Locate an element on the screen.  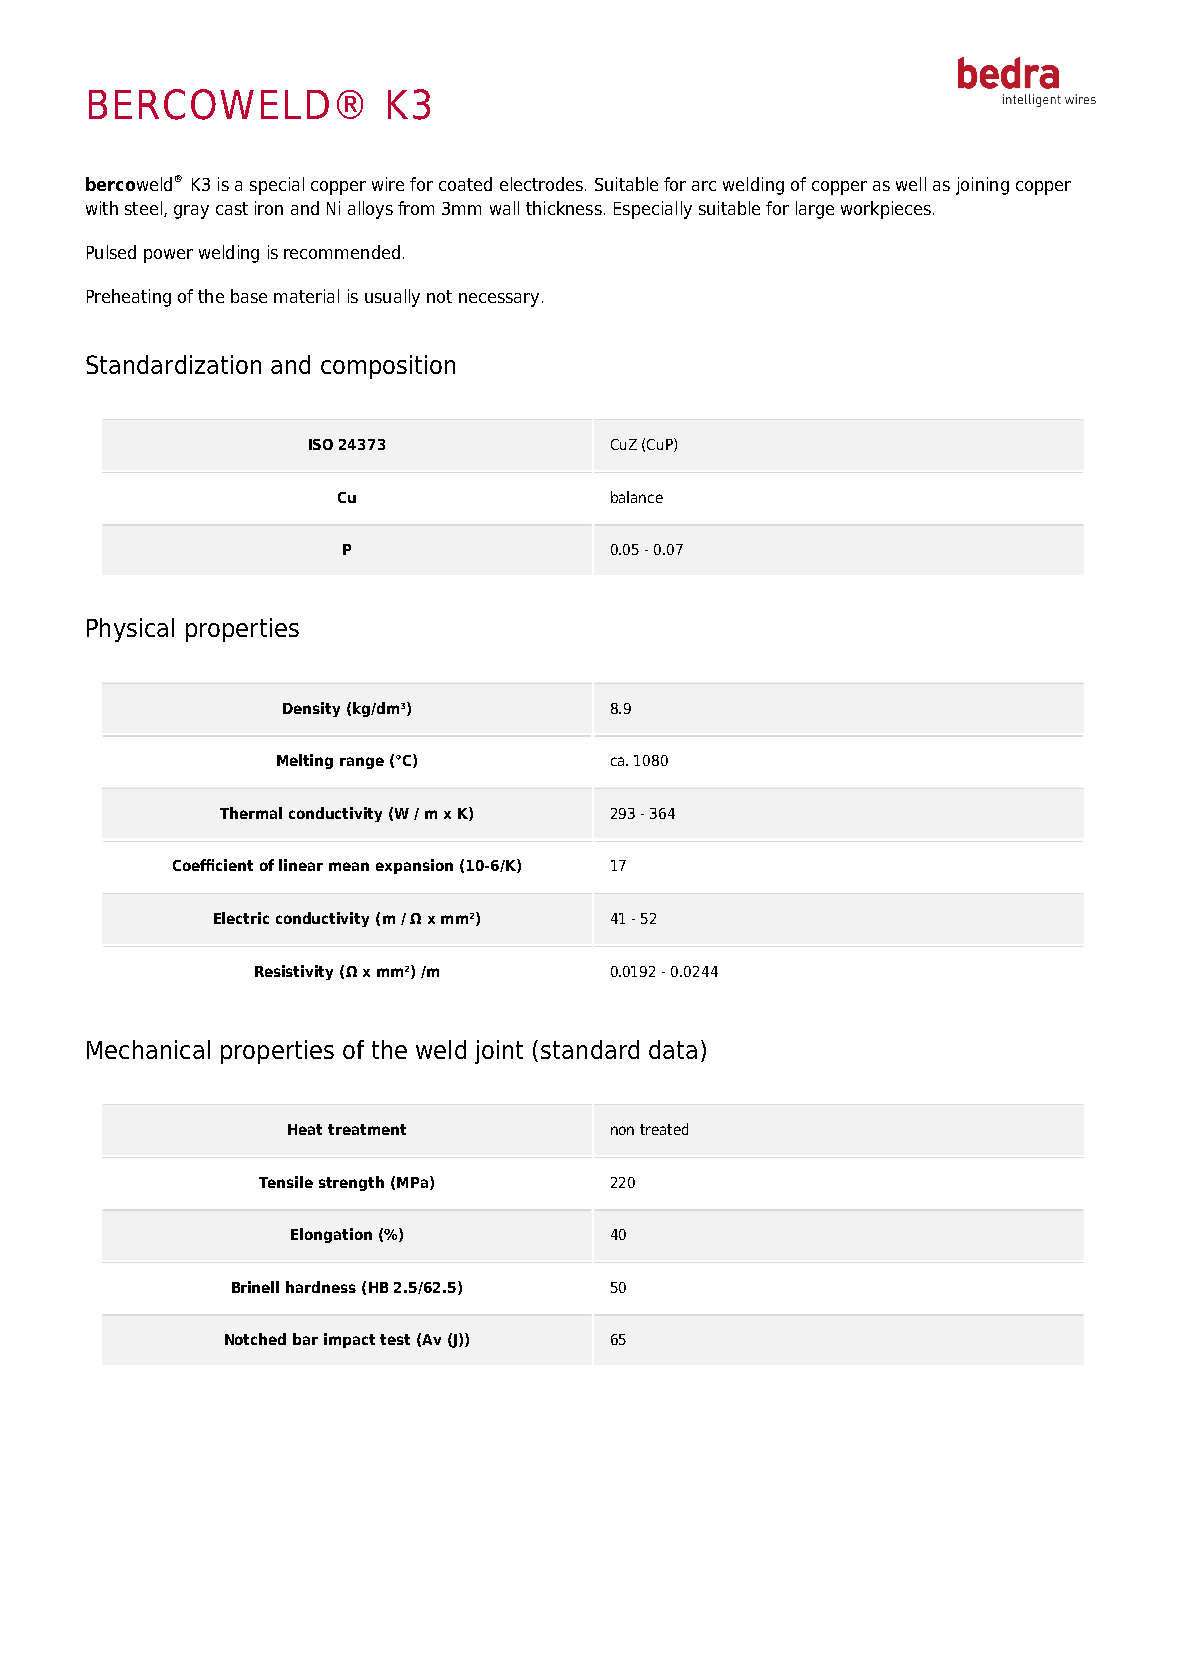
thickness is located at coordinates (564, 208).
